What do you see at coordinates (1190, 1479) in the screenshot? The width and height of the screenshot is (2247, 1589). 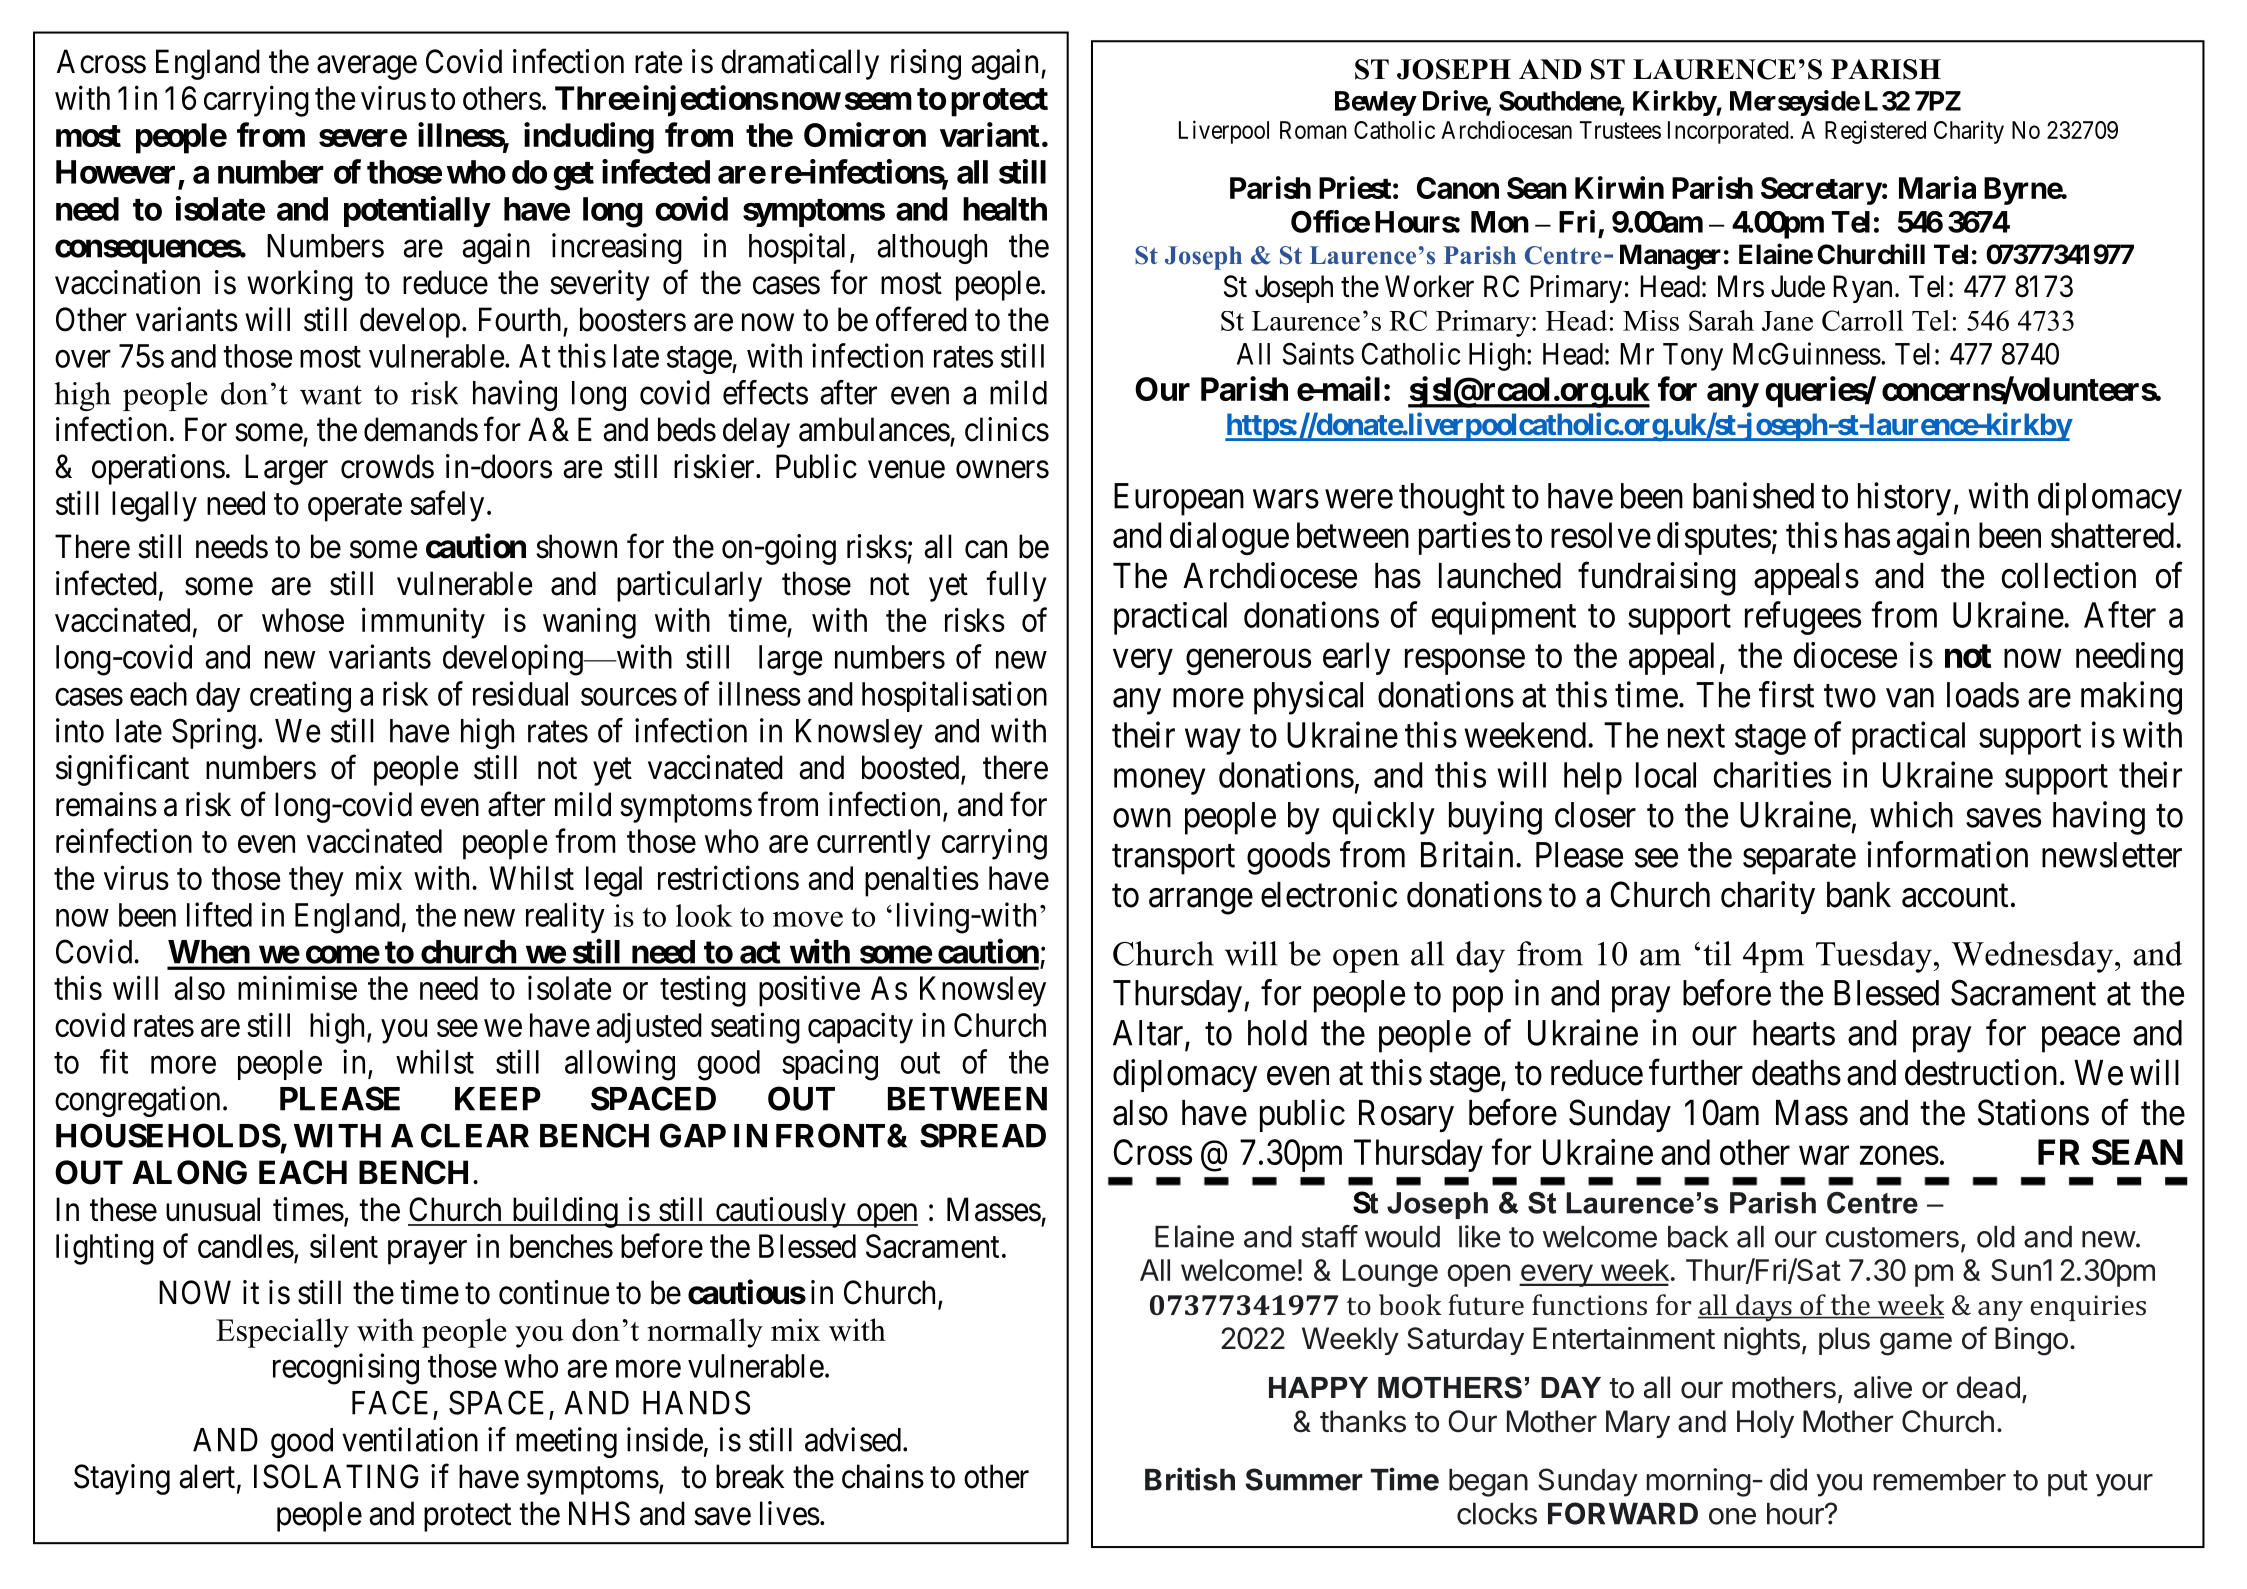 I see `British` at bounding box center [1190, 1479].
